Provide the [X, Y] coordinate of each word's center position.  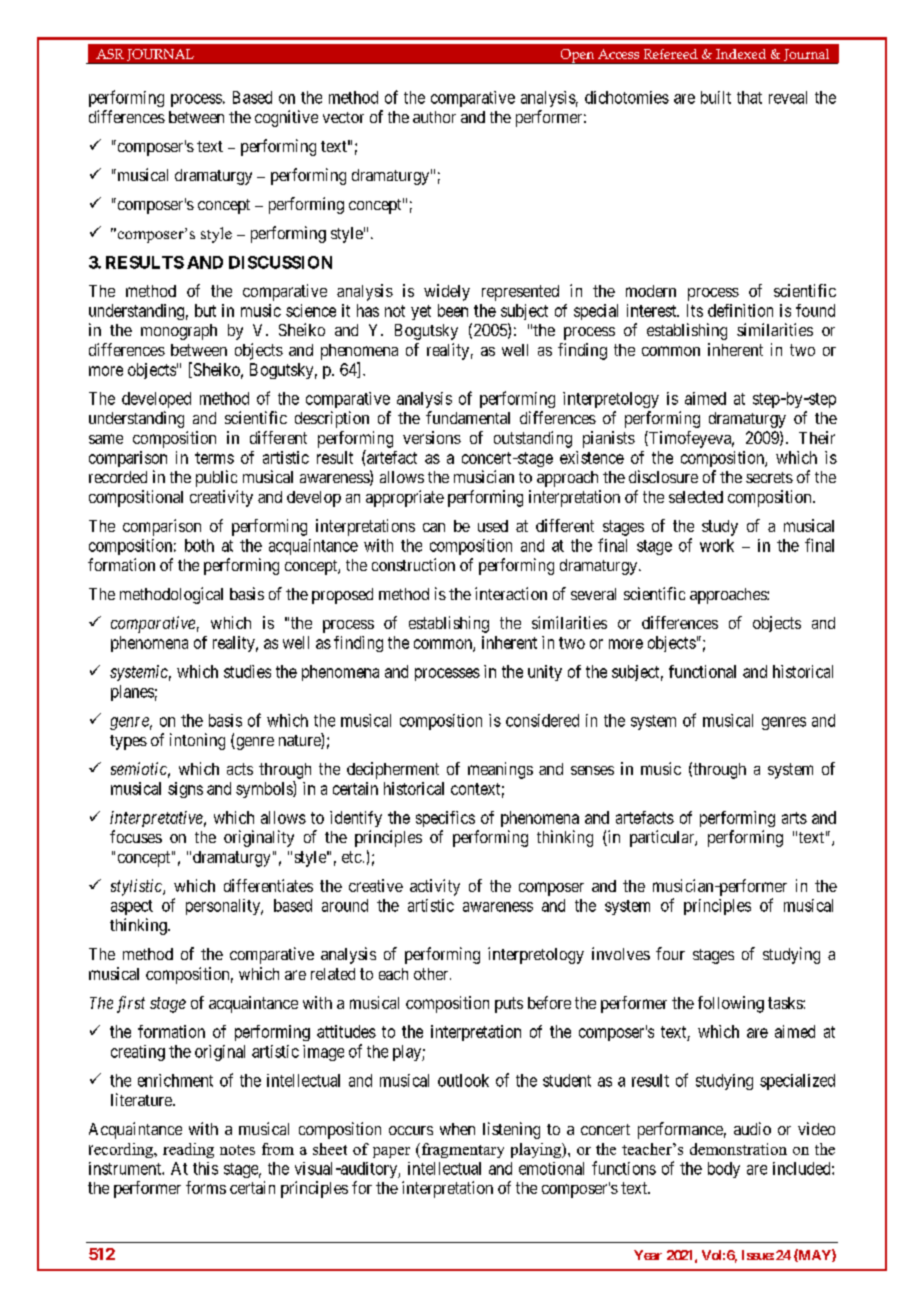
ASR [110, 54]
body [724, 1170]
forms [206, 1187]
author [434, 117]
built [716, 97]
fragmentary [461, 1150]
